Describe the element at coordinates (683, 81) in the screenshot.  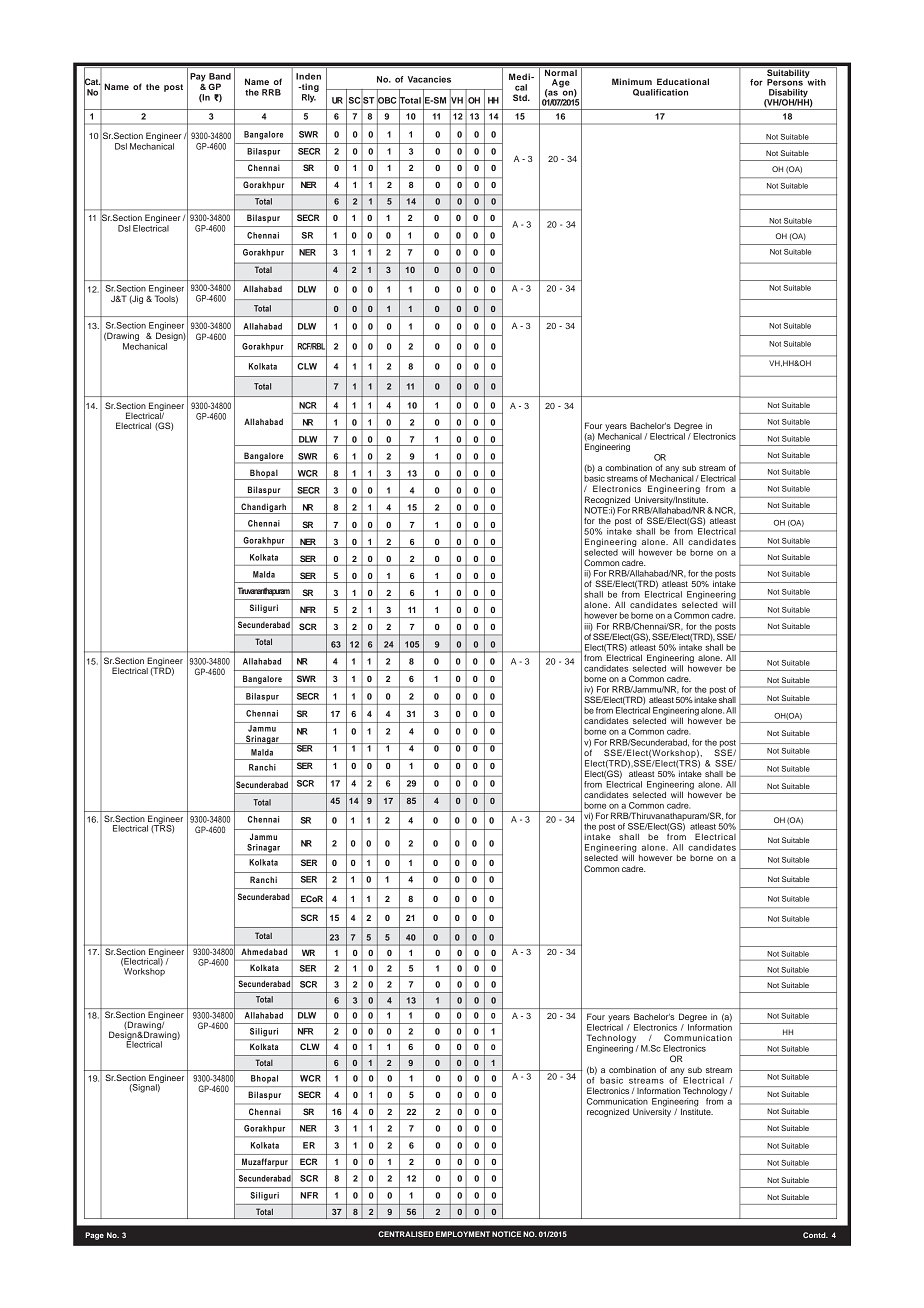
I see `Educational` at that location.
